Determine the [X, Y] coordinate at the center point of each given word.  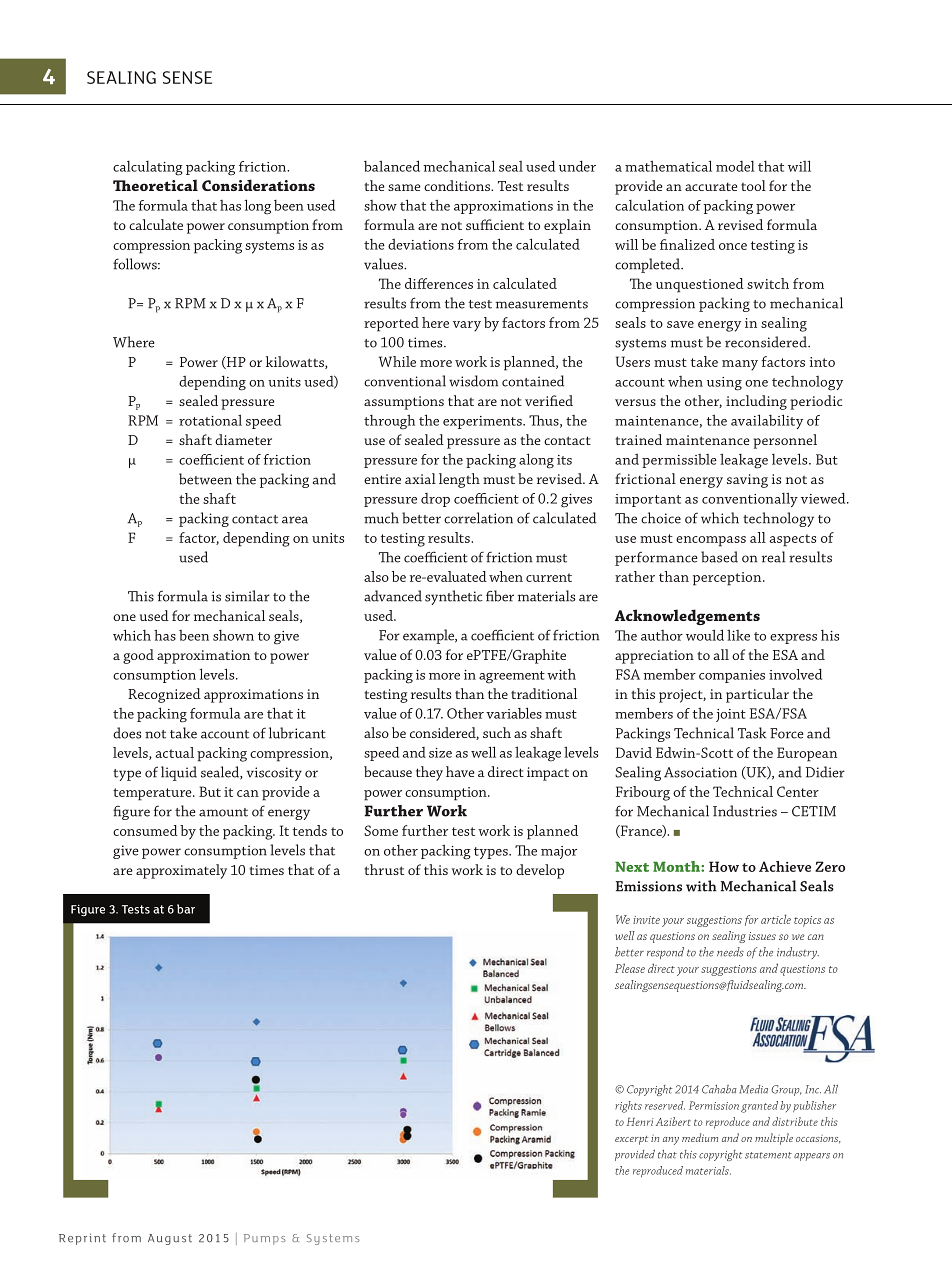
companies [732, 676]
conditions [458, 185]
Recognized [164, 695]
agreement [512, 677]
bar [186, 909]
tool [753, 185]
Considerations [258, 185]
